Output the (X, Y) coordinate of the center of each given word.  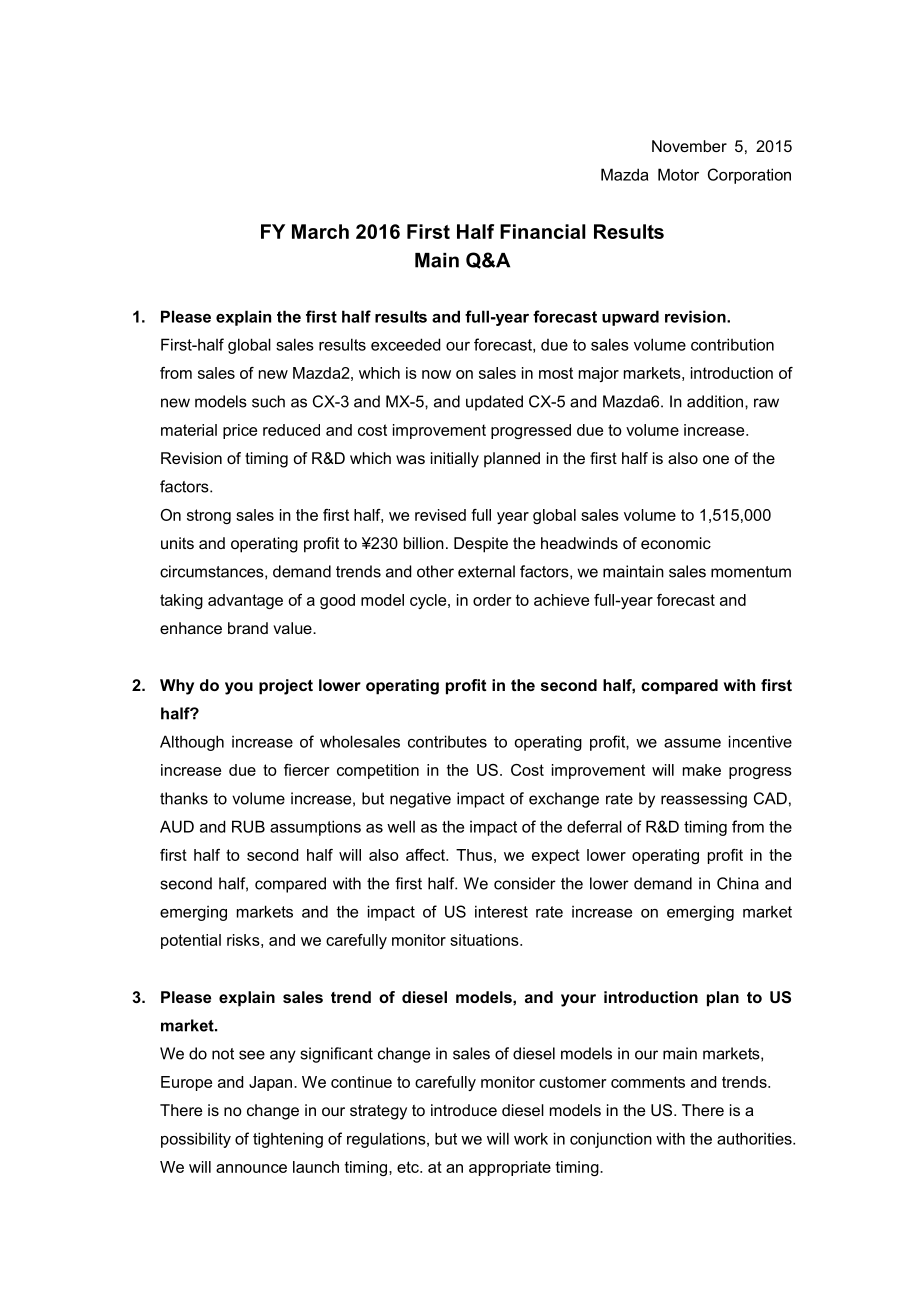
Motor (678, 174)
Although (192, 743)
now (436, 374)
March (320, 231)
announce (251, 1168)
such (268, 401)
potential (191, 941)
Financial (543, 231)
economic (676, 543)
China (738, 883)
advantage (245, 601)
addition (715, 401)
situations (485, 940)
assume (692, 743)
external (486, 571)
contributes (447, 741)
